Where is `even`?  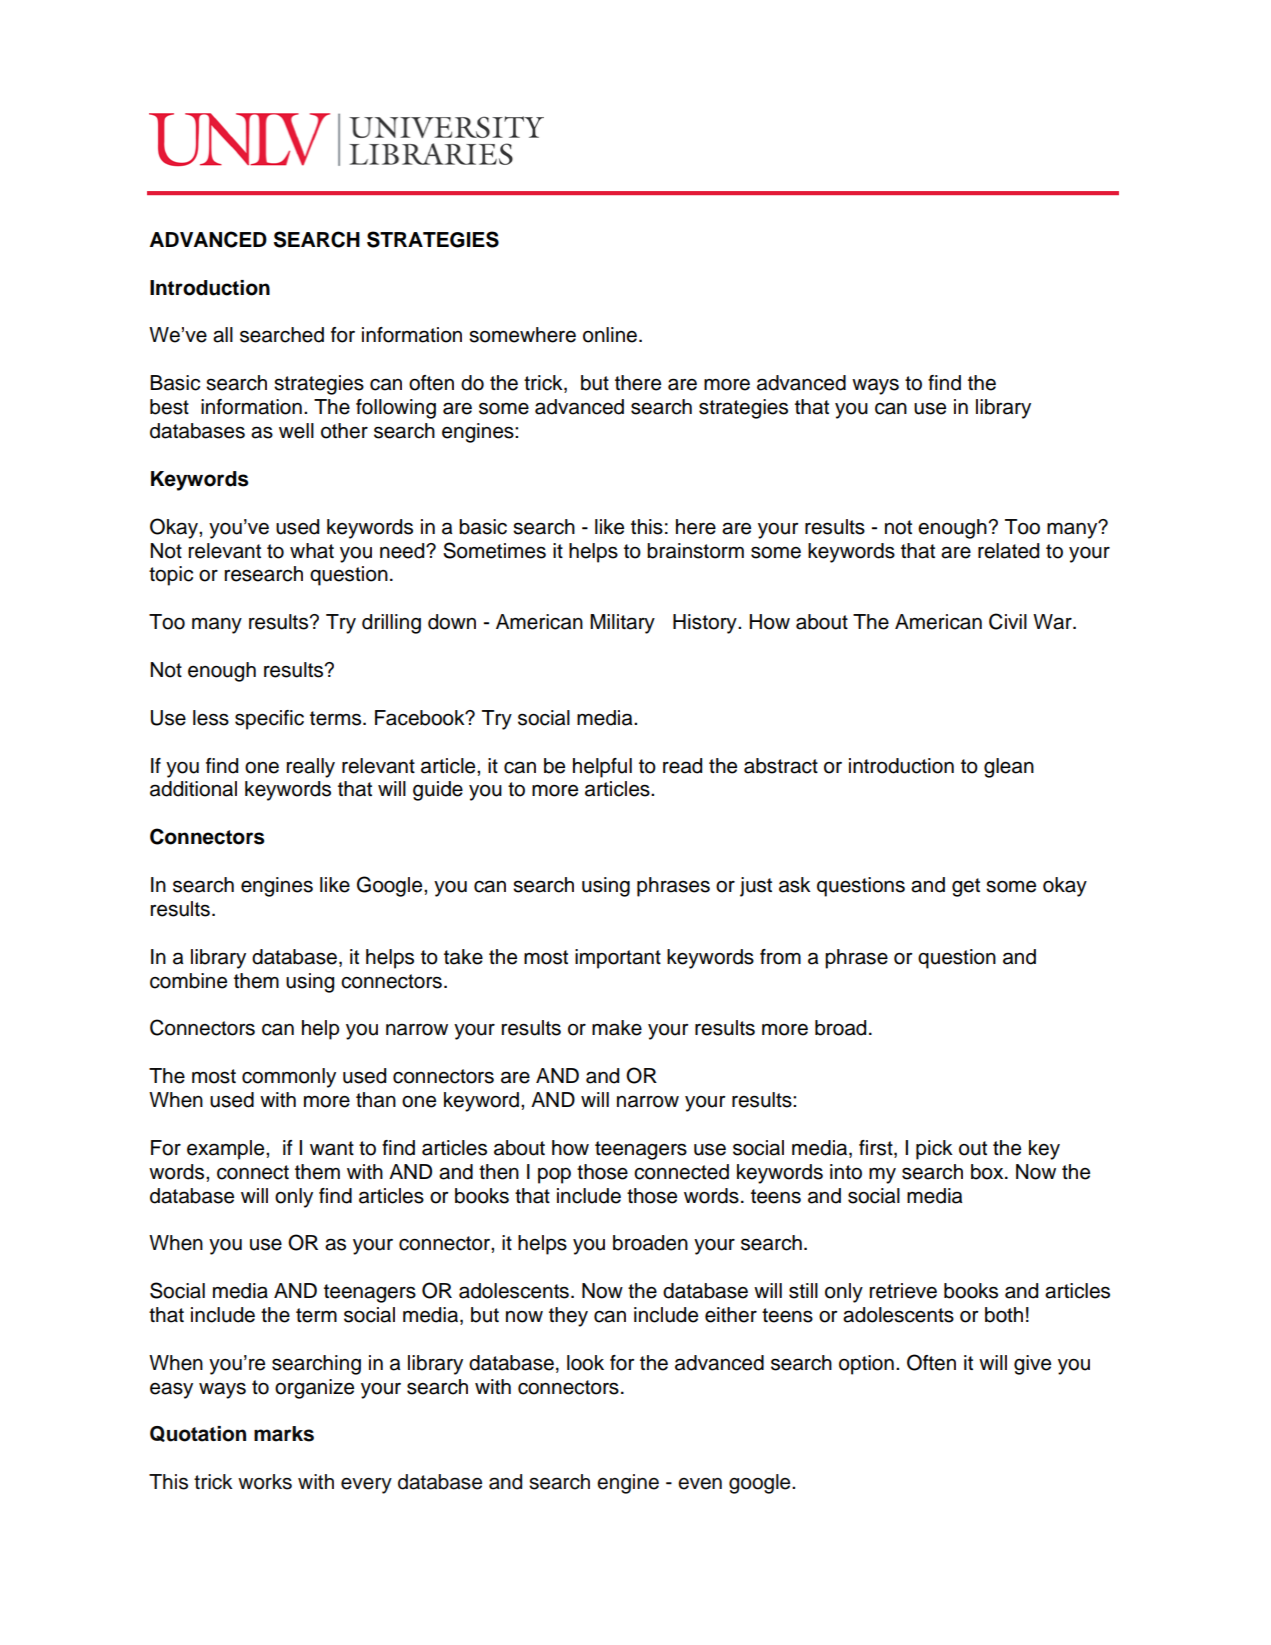
even is located at coordinates (700, 1484).
